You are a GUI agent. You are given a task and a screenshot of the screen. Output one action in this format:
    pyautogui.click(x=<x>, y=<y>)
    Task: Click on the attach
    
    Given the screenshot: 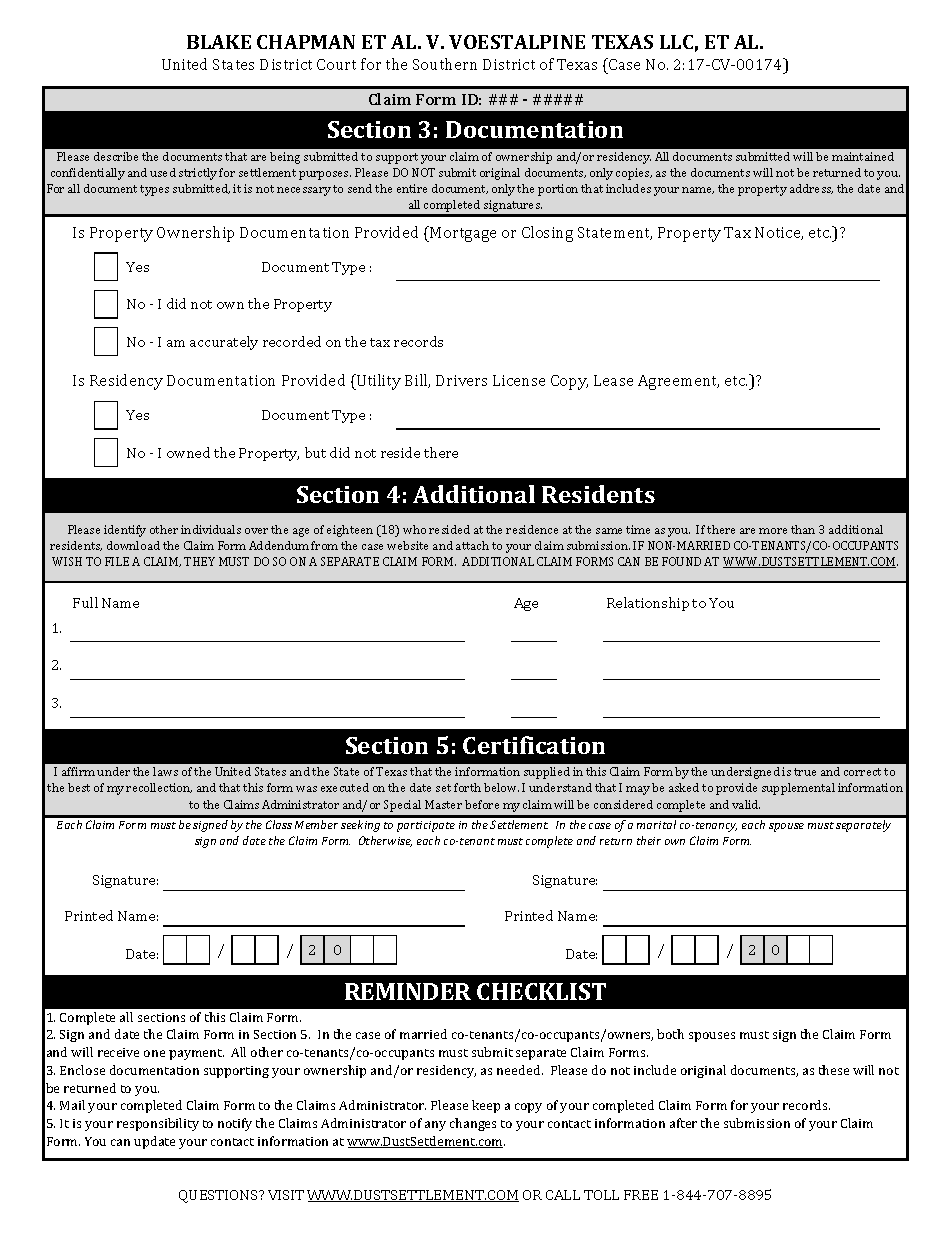 What is the action you would take?
    pyautogui.click(x=472, y=545)
